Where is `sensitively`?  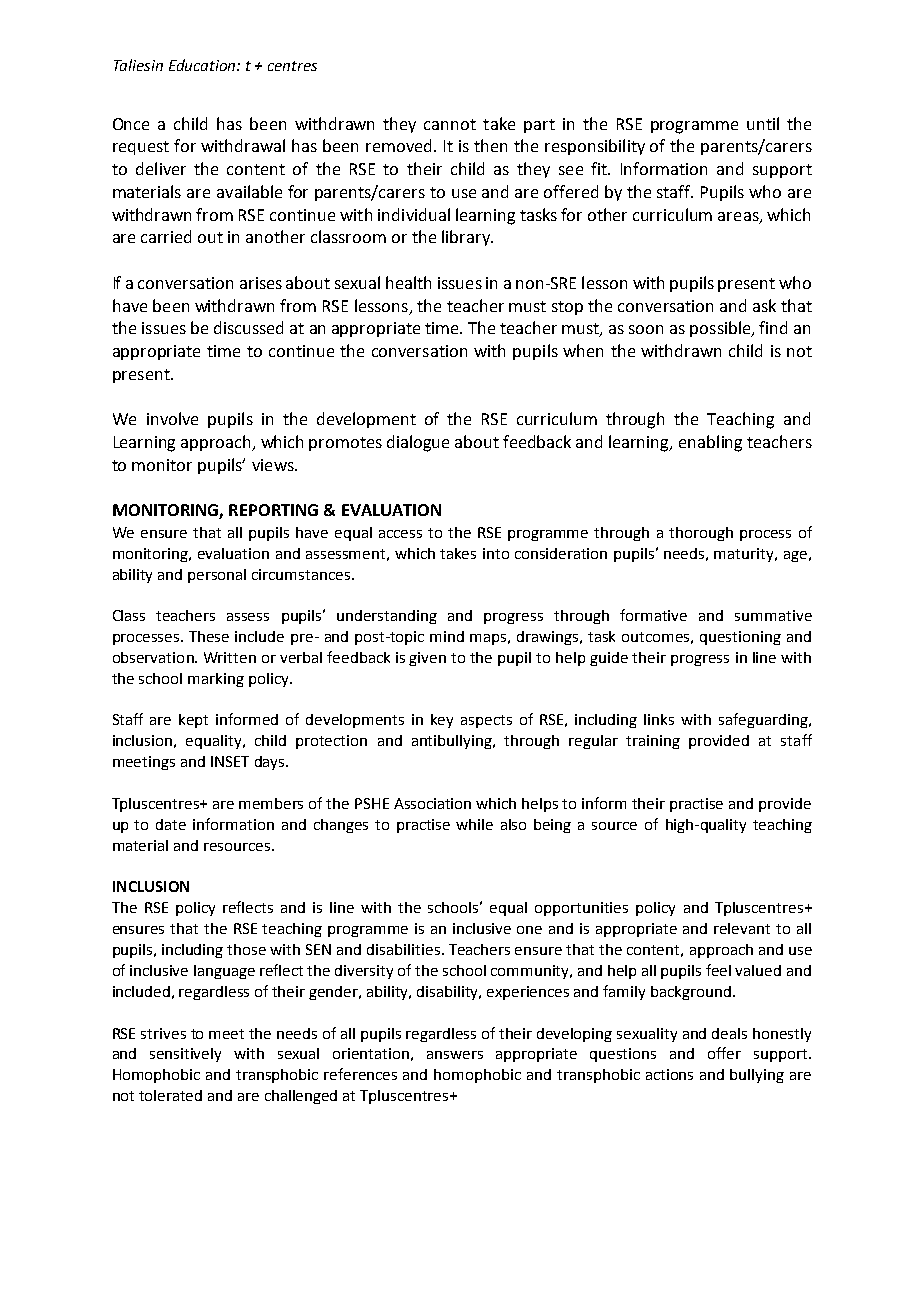 sensitively is located at coordinates (185, 1055).
